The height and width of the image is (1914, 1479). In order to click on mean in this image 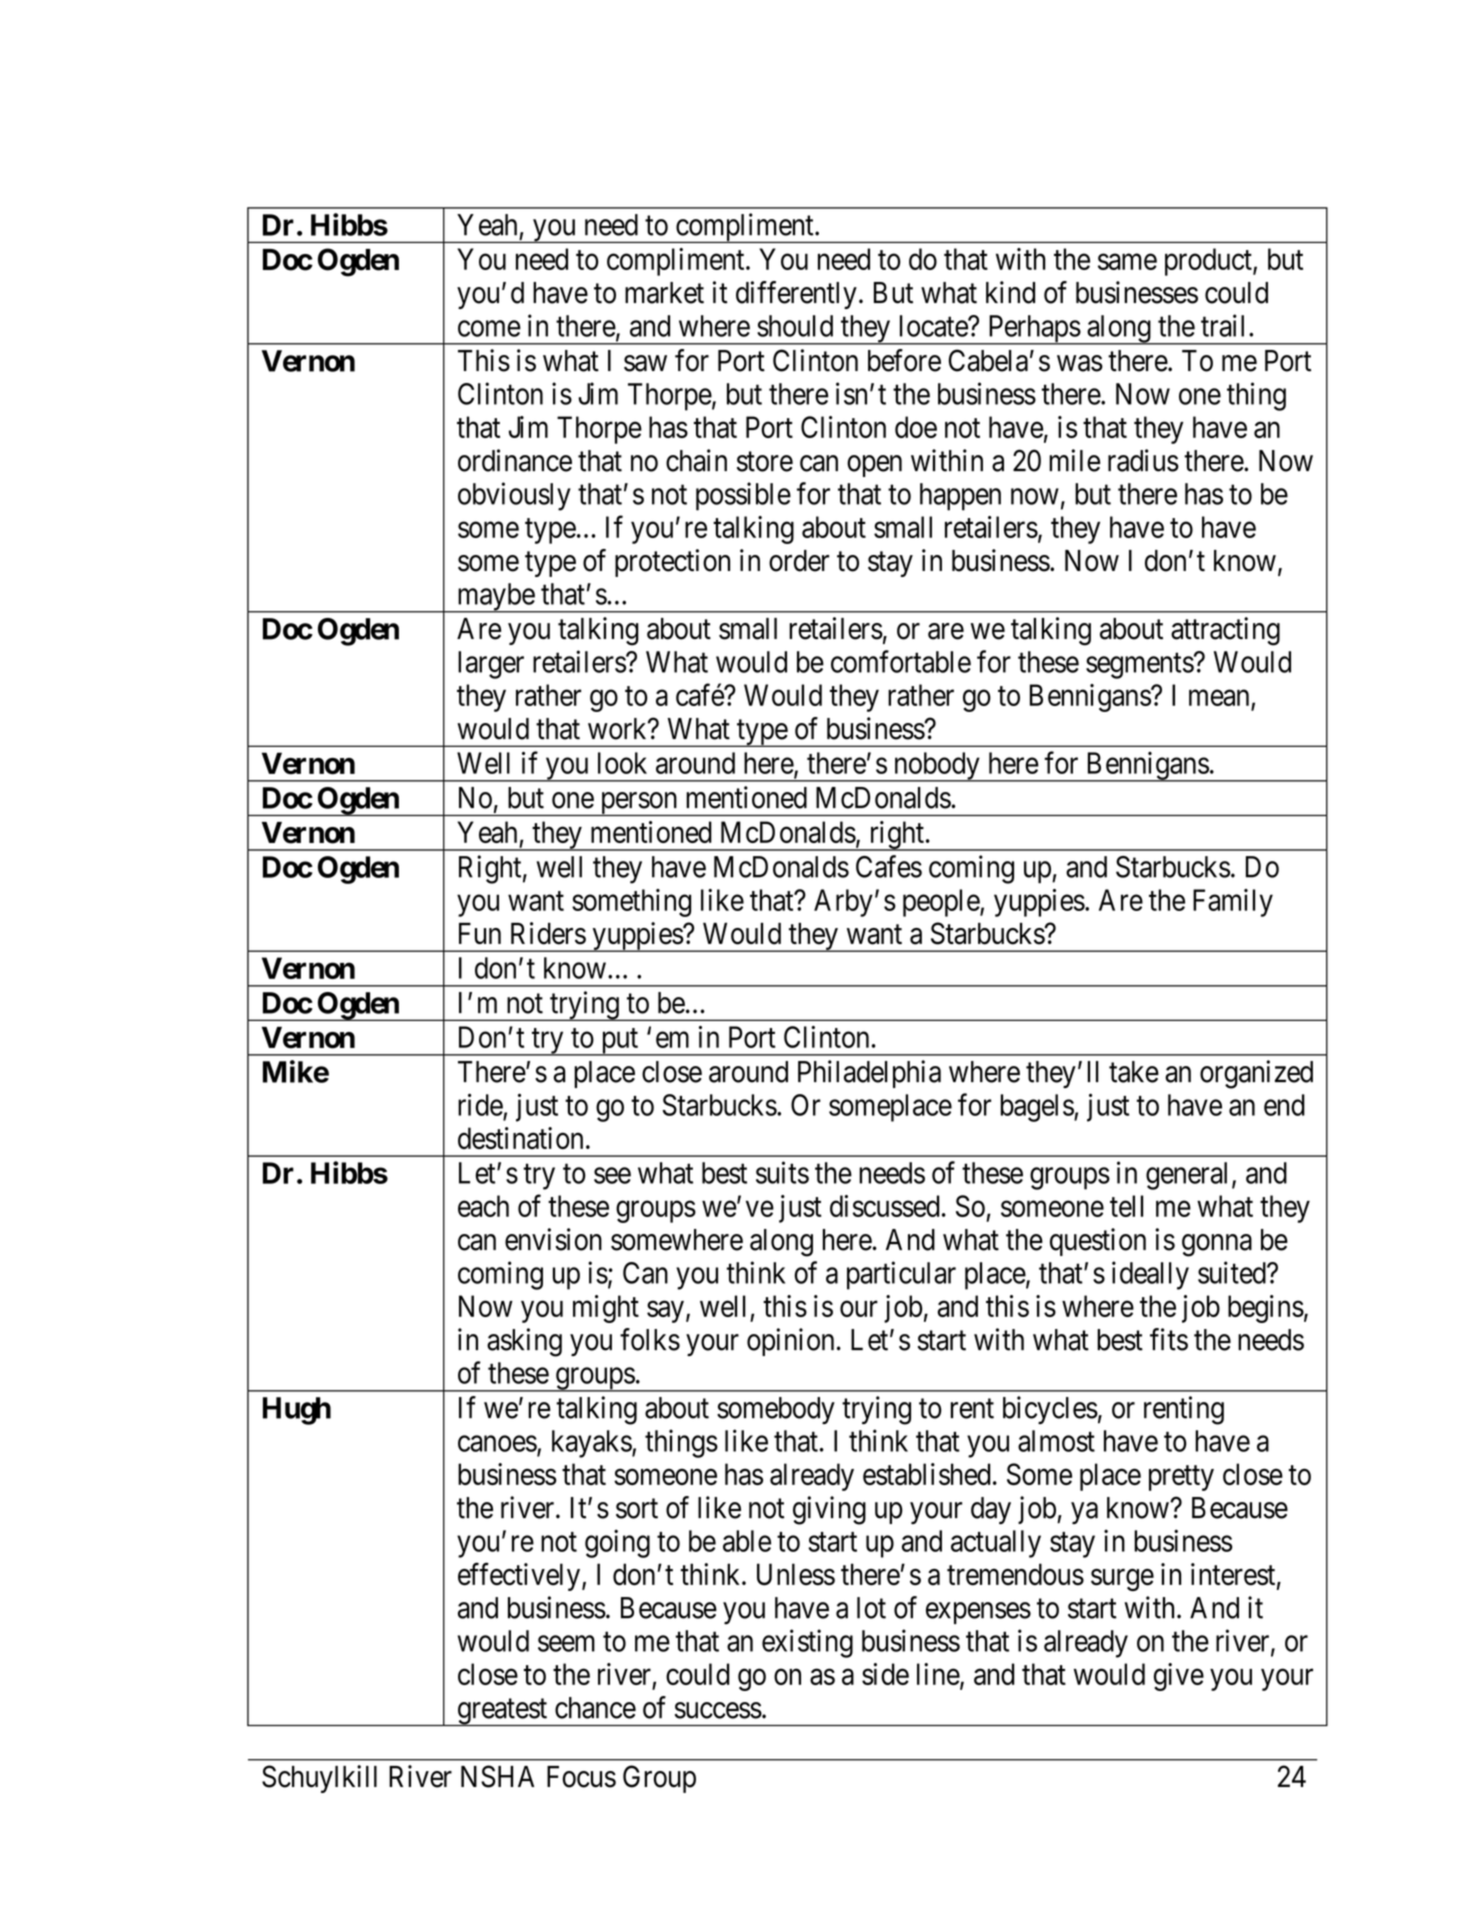, I will do `click(1219, 698)`.
